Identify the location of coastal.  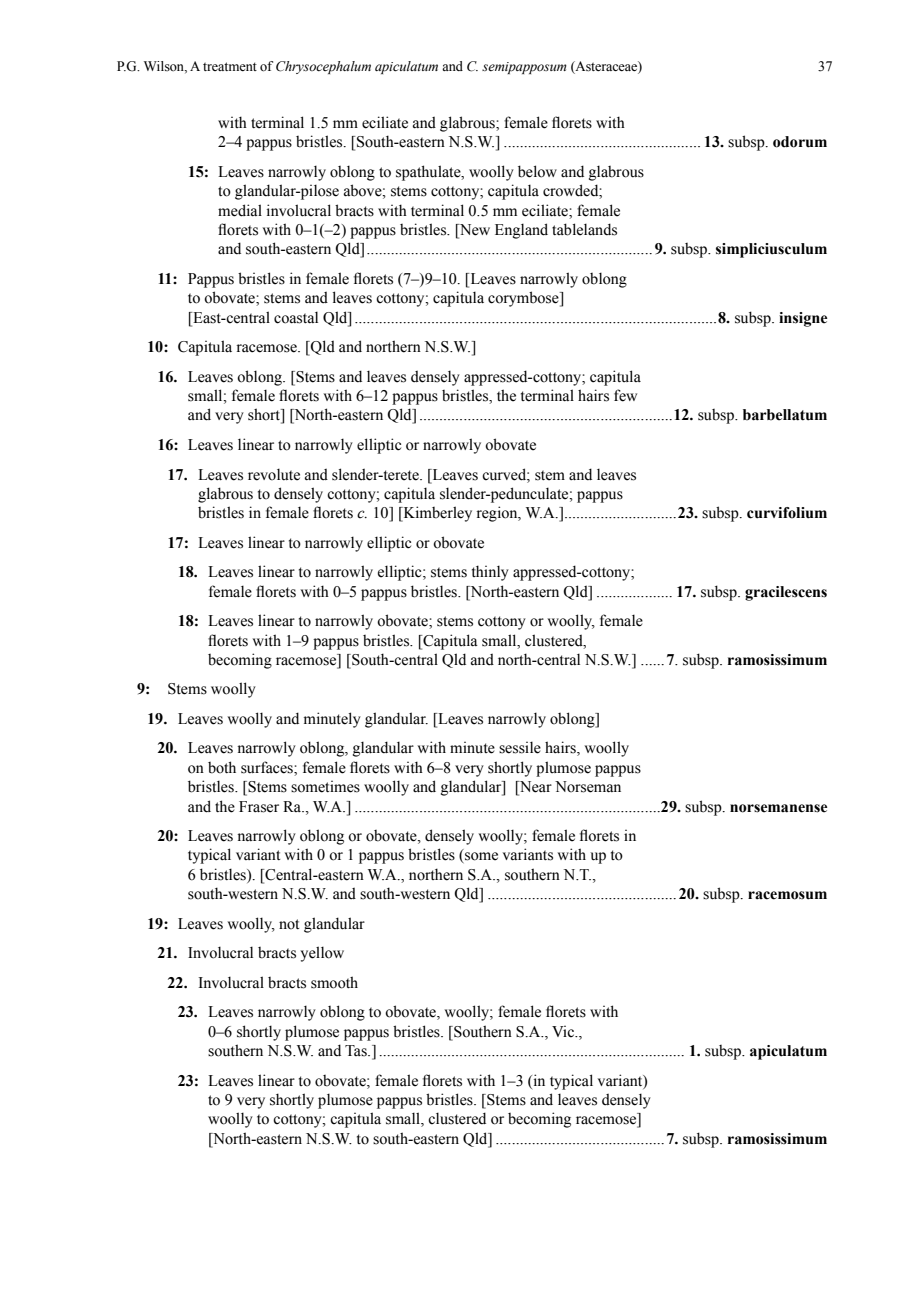
(296, 317).
